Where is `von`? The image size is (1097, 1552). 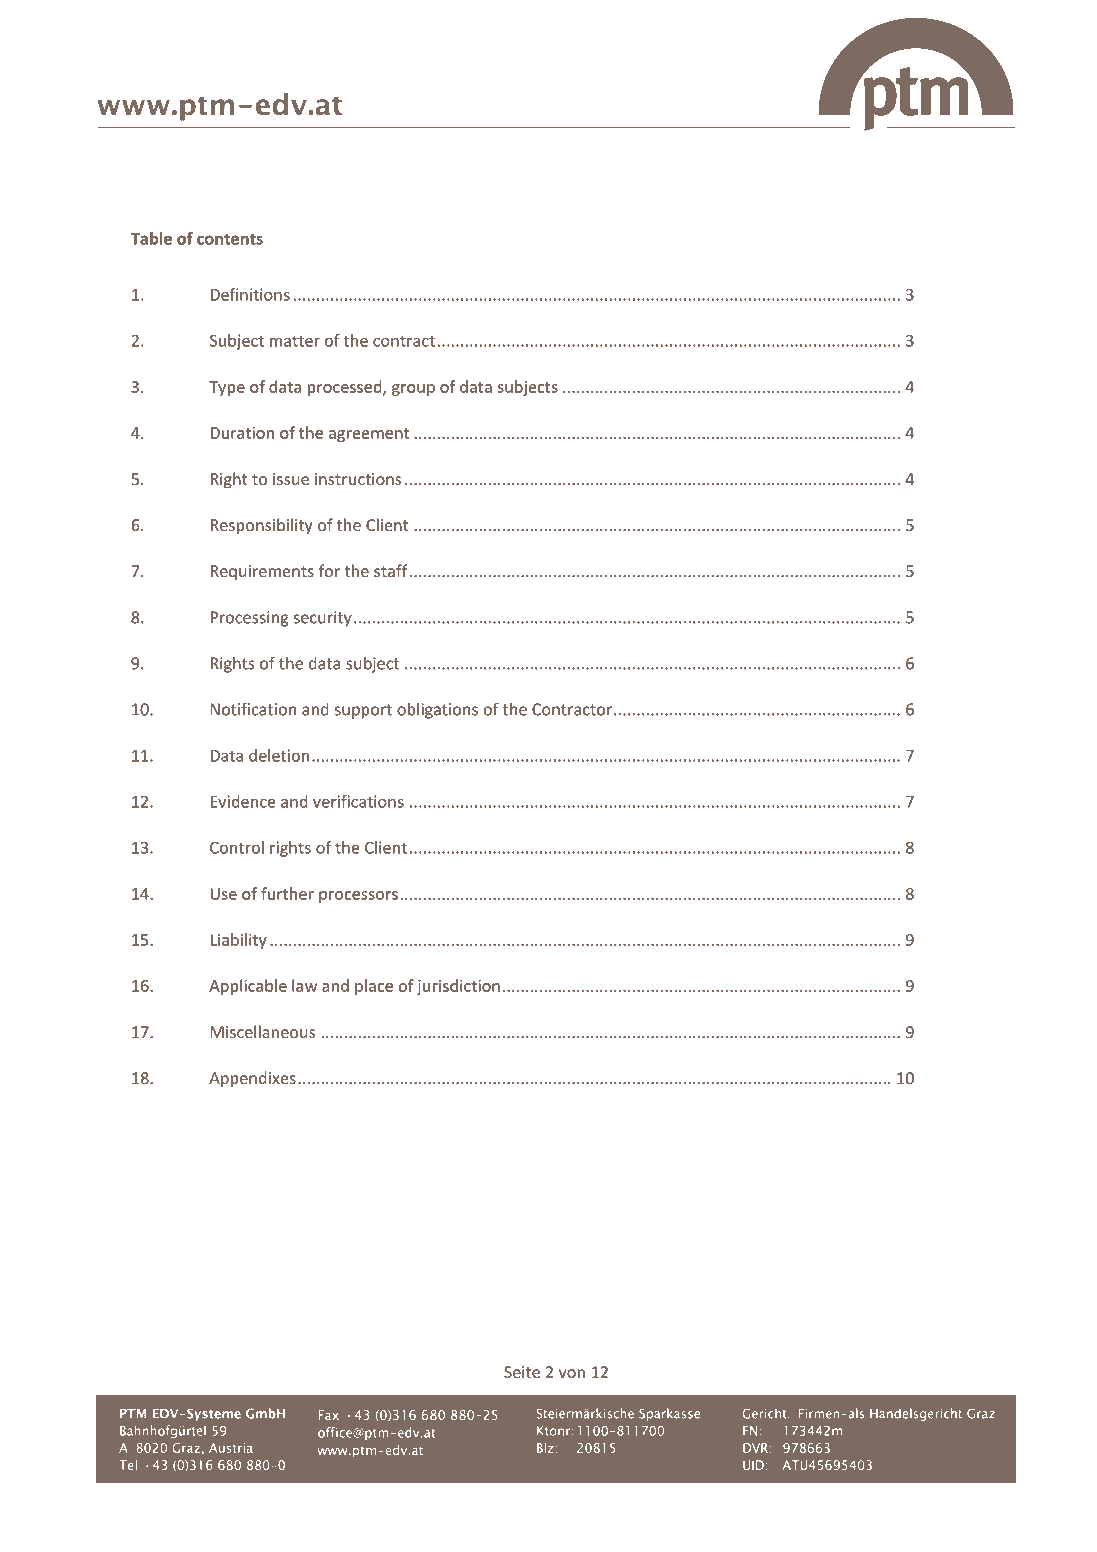 von is located at coordinates (572, 1373).
